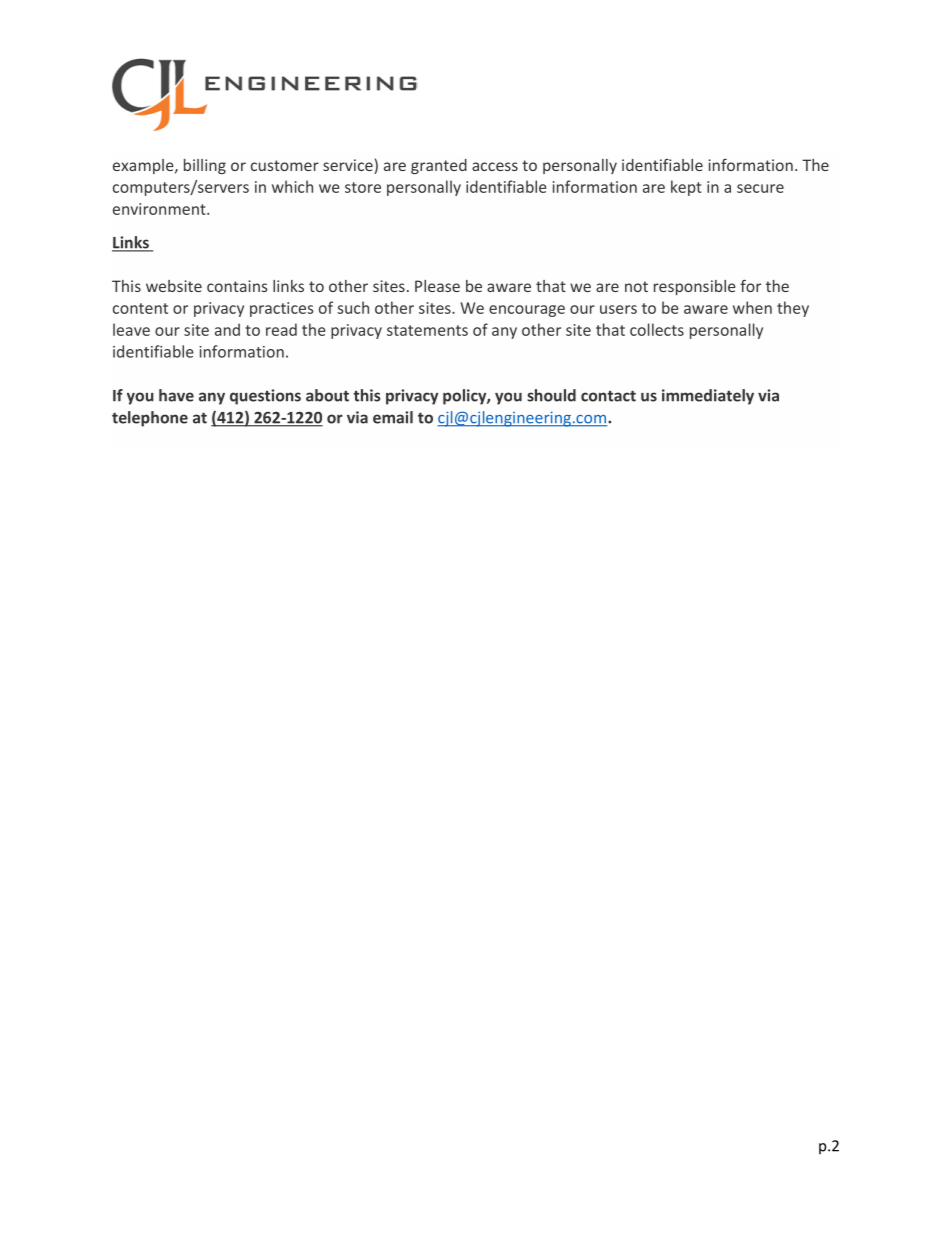 Image resolution: width=952 pixels, height=1233 pixels. I want to click on kept, so click(686, 188).
